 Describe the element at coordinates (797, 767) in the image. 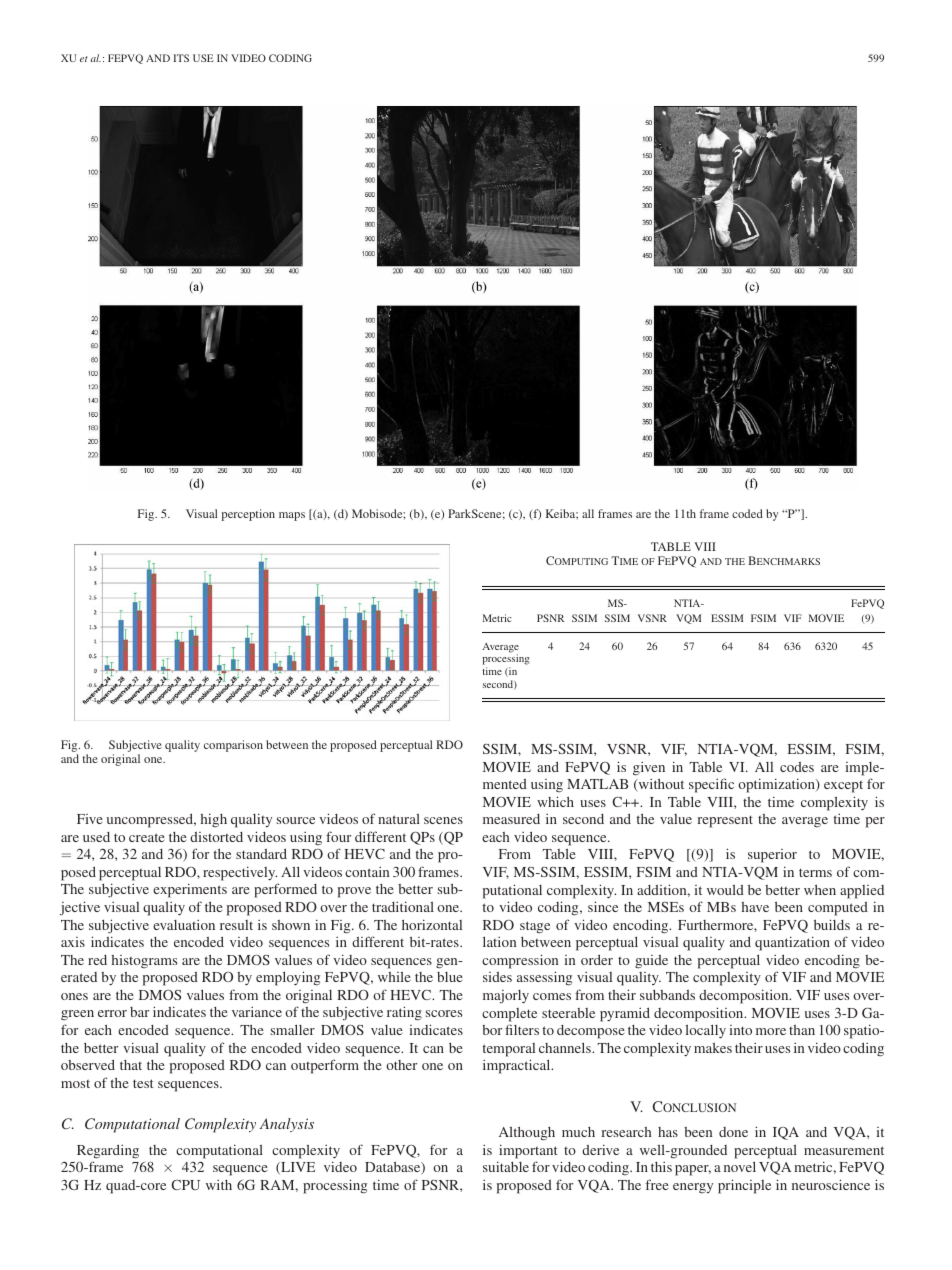

I see `codes` at that location.
